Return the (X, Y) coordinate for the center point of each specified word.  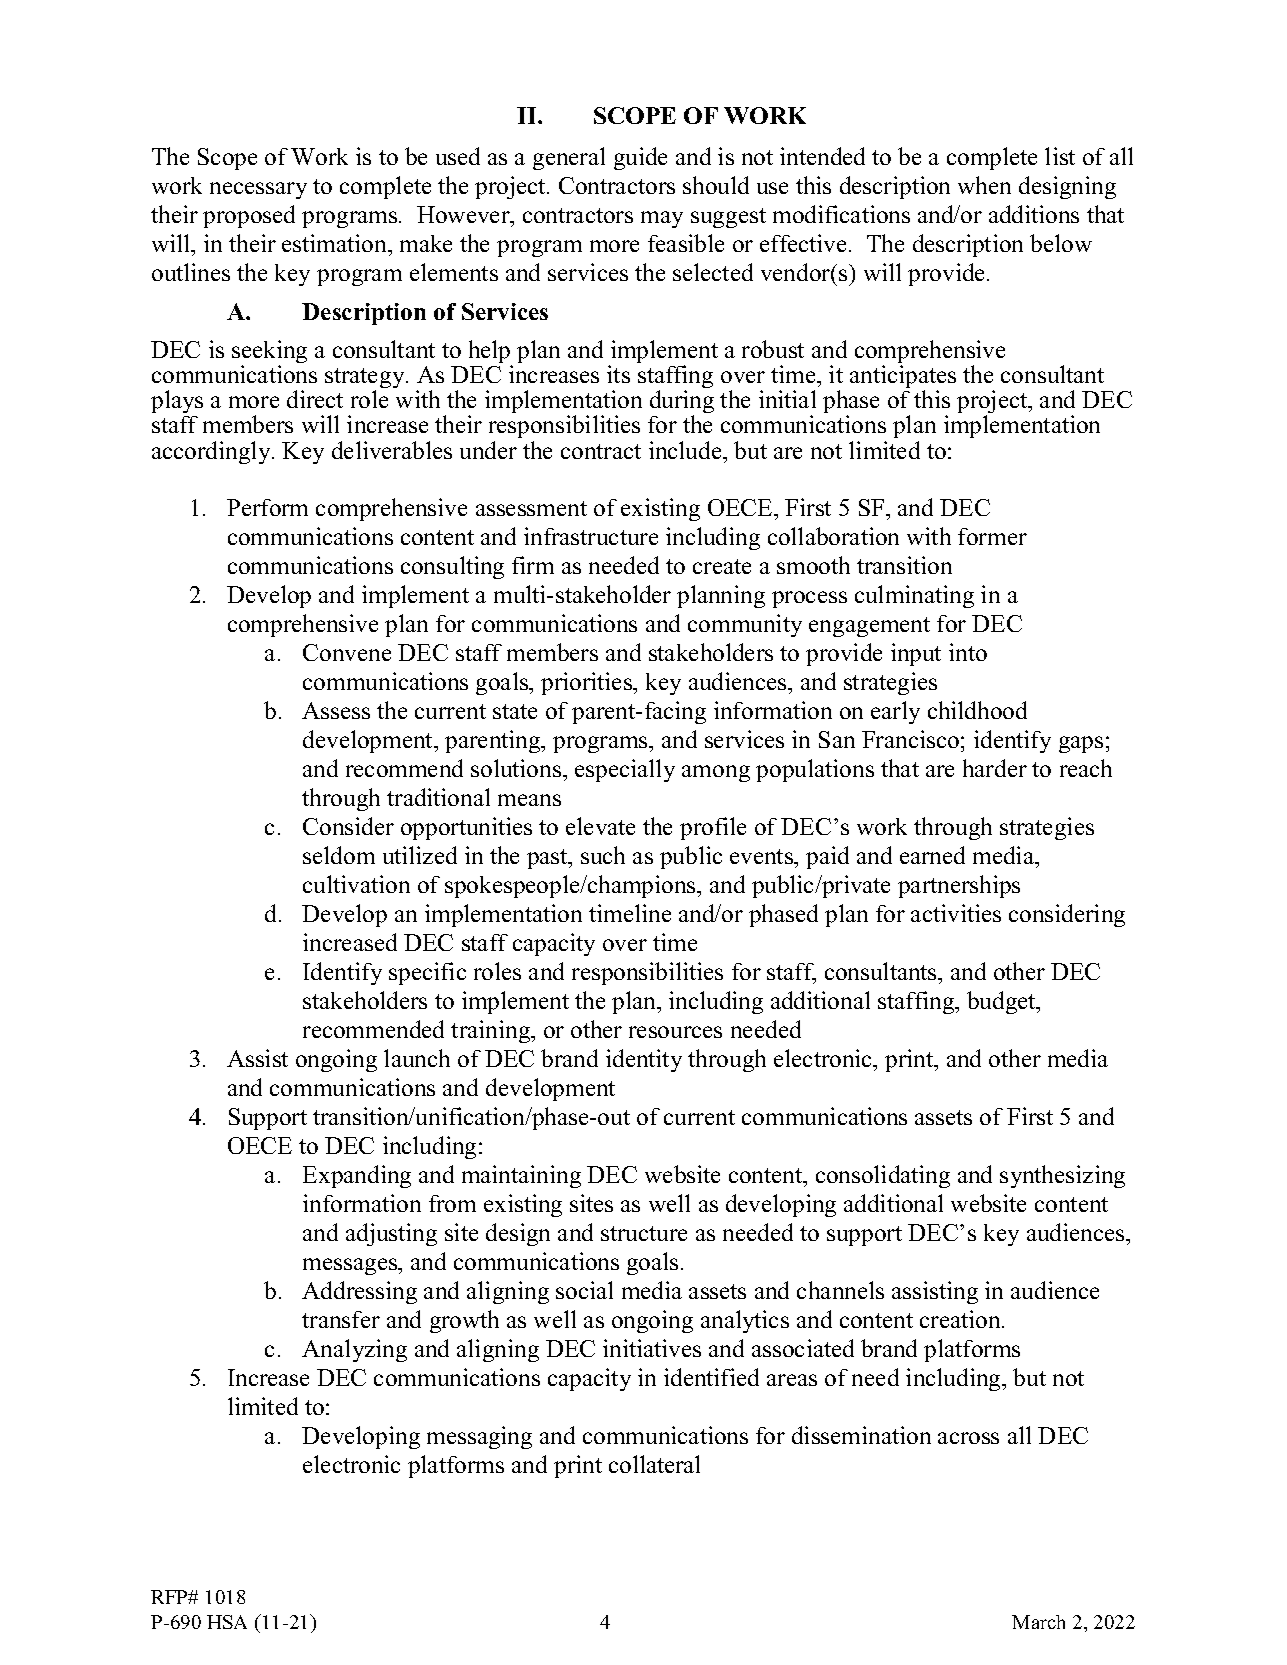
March (1038, 1622)
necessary (258, 190)
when (984, 185)
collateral (654, 1464)
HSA (227, 1622)
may (662, 219)
